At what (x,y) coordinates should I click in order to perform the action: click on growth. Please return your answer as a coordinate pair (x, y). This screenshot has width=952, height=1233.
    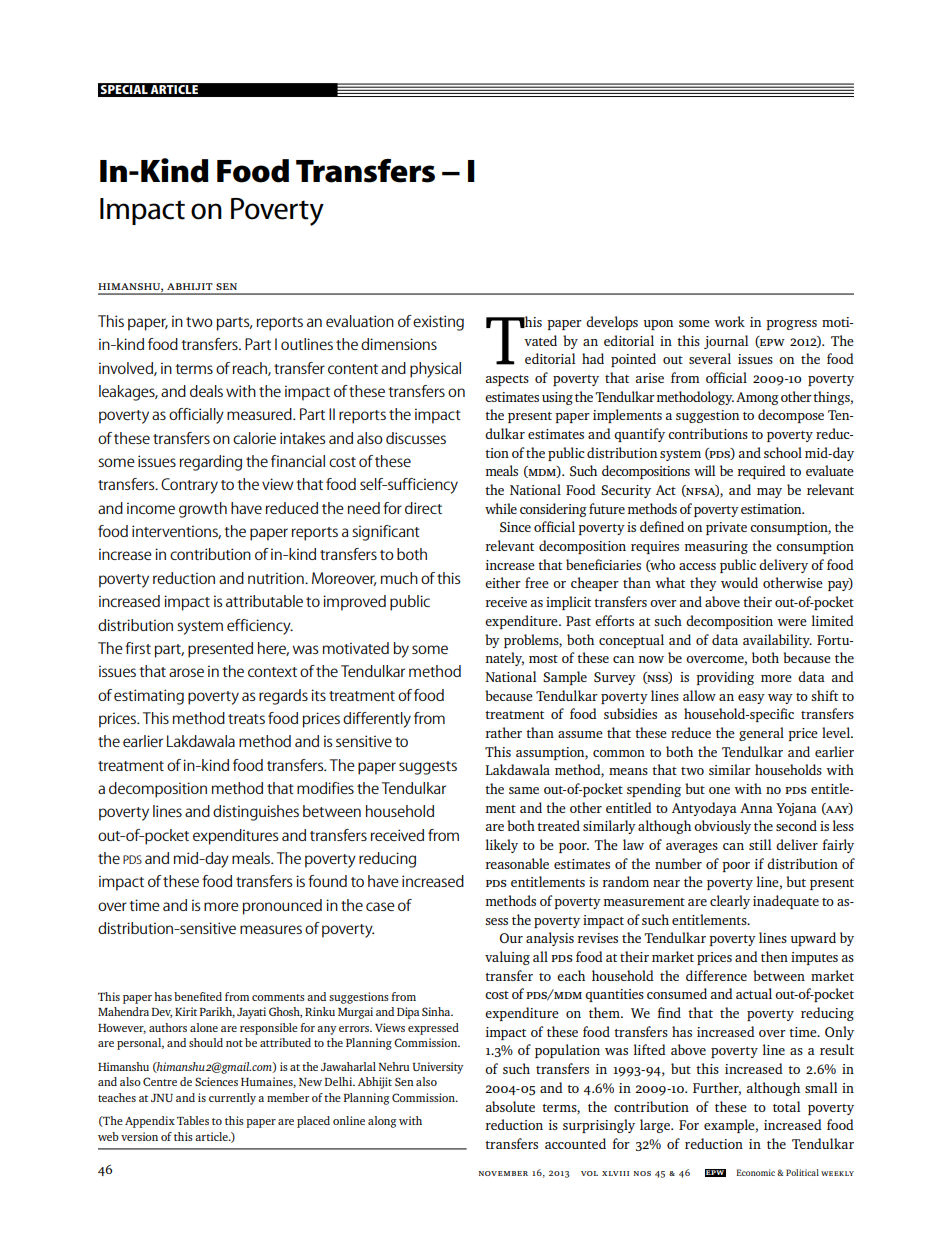
    Looking at the image, I should click on (203, 510).
